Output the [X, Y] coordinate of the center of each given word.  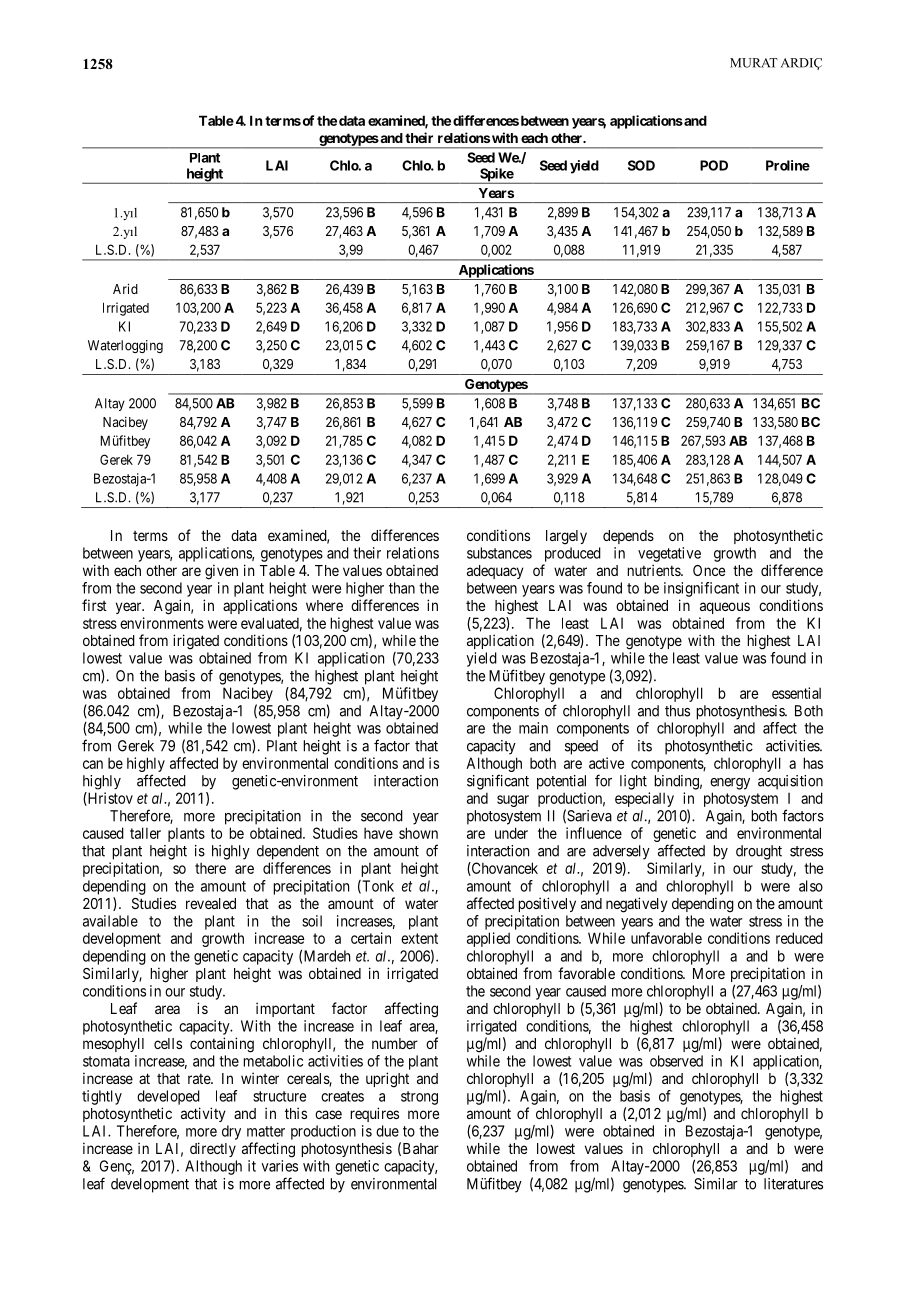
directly [213, 1149]
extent [419, 938]
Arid [125, 289]
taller [145, 833]
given [221, 572]
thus [677, 711]
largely [566, 537]
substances [499, 553]
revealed [211, 903]
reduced [799, 938]
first [94, 605]
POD [714, 165]
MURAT [754, 63]
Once [709, 570]
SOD [641, 165]
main [533, 728]
